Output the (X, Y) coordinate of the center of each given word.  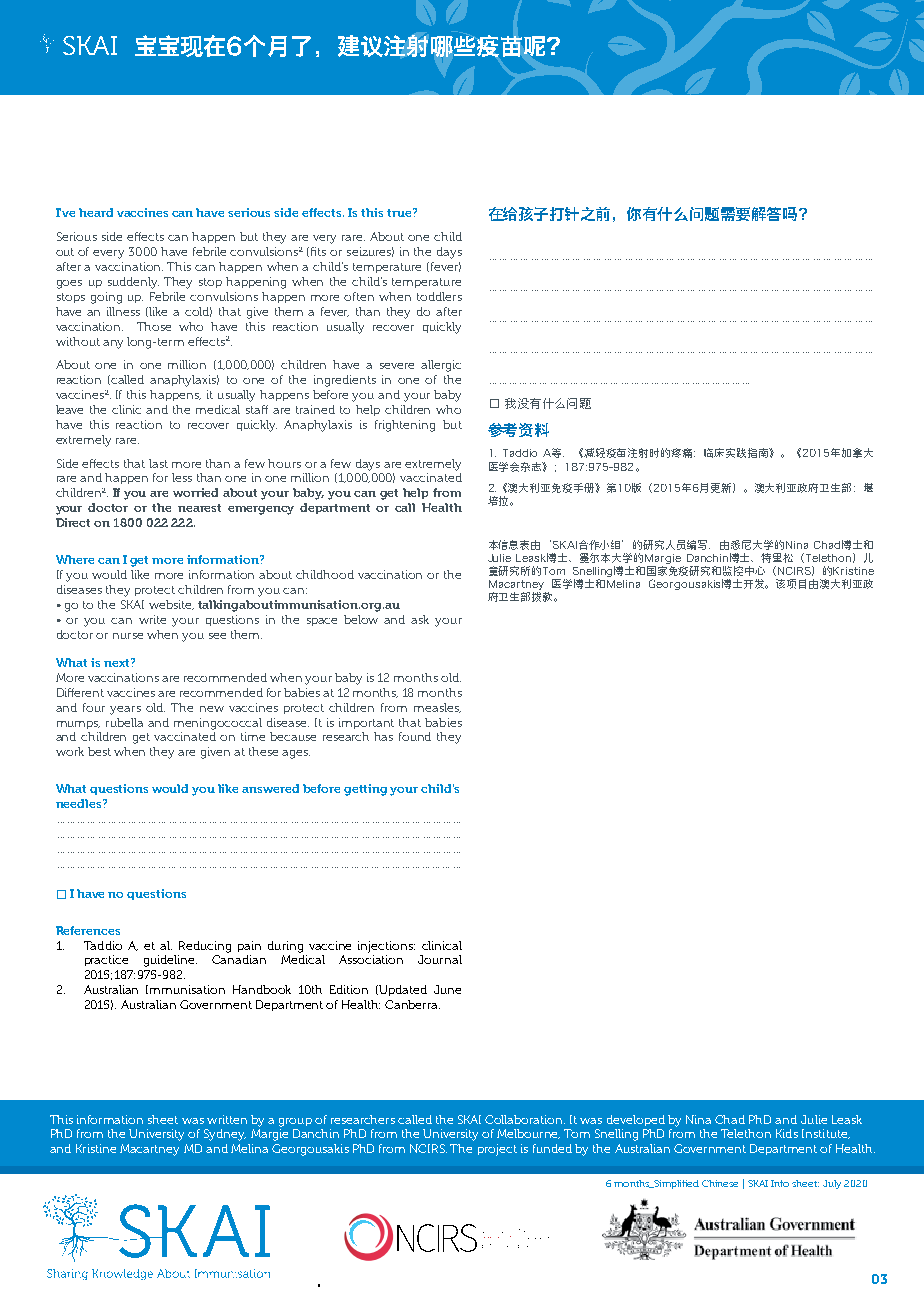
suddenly (133, 283)
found (415, 736)
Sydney (225, 1135)
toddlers (439, 296)
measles (437, 708)
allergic (441, 366)
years (125, 710)
